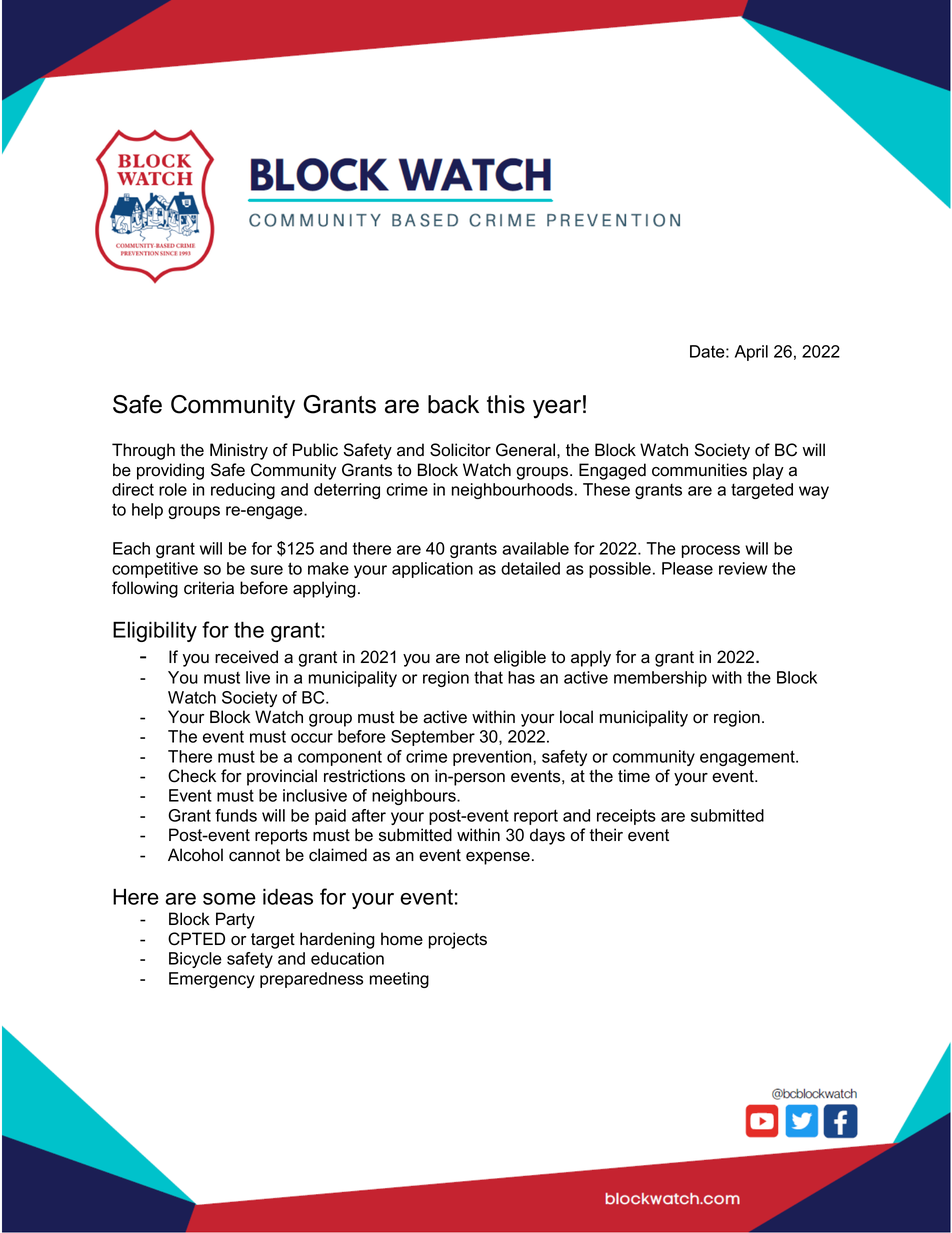 This document has height=1233, width=952. Describe the element at coordinates (236, 815) in the document. I see `funds` at that location.
